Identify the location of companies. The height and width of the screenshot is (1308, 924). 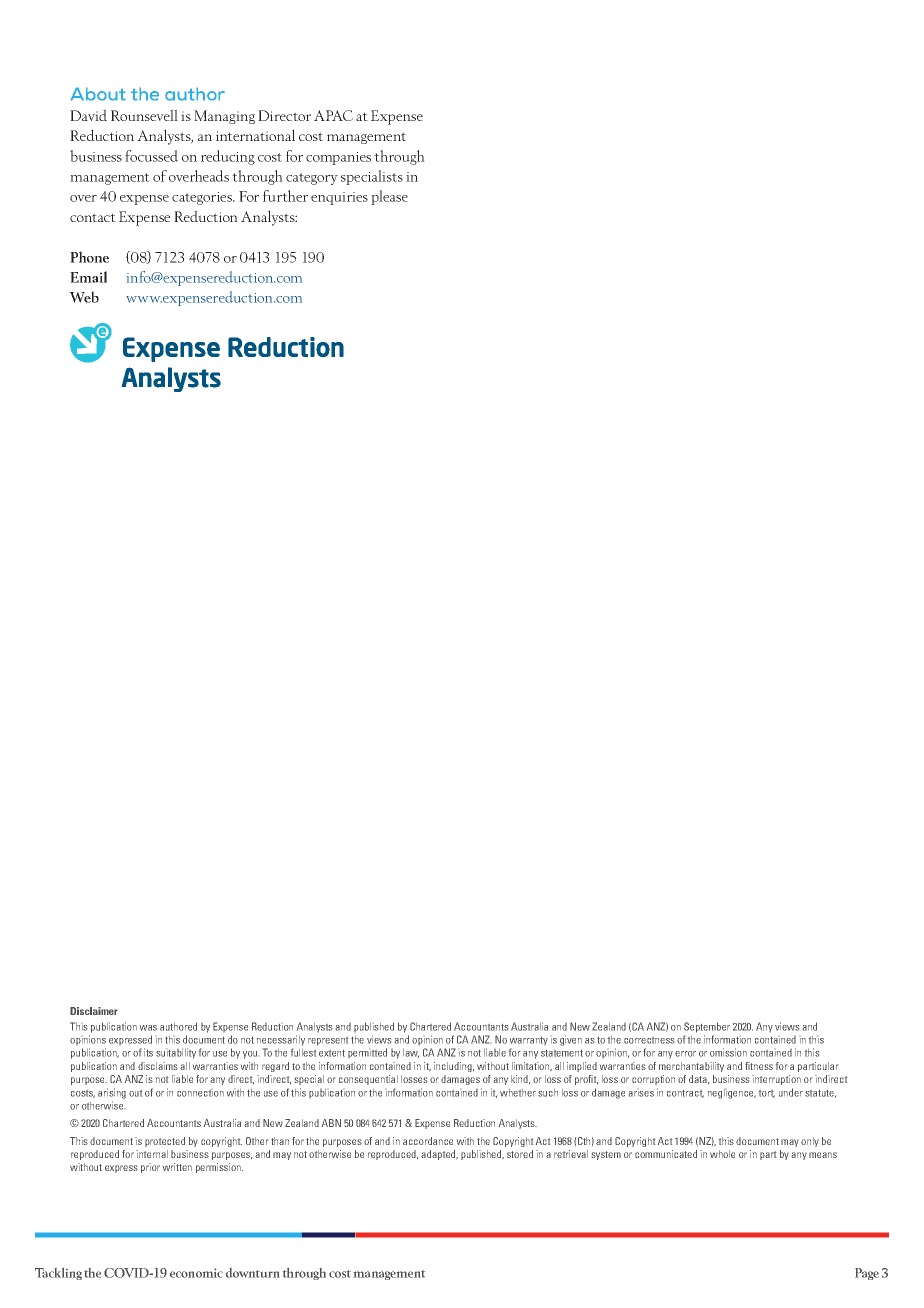
(338, 158).
